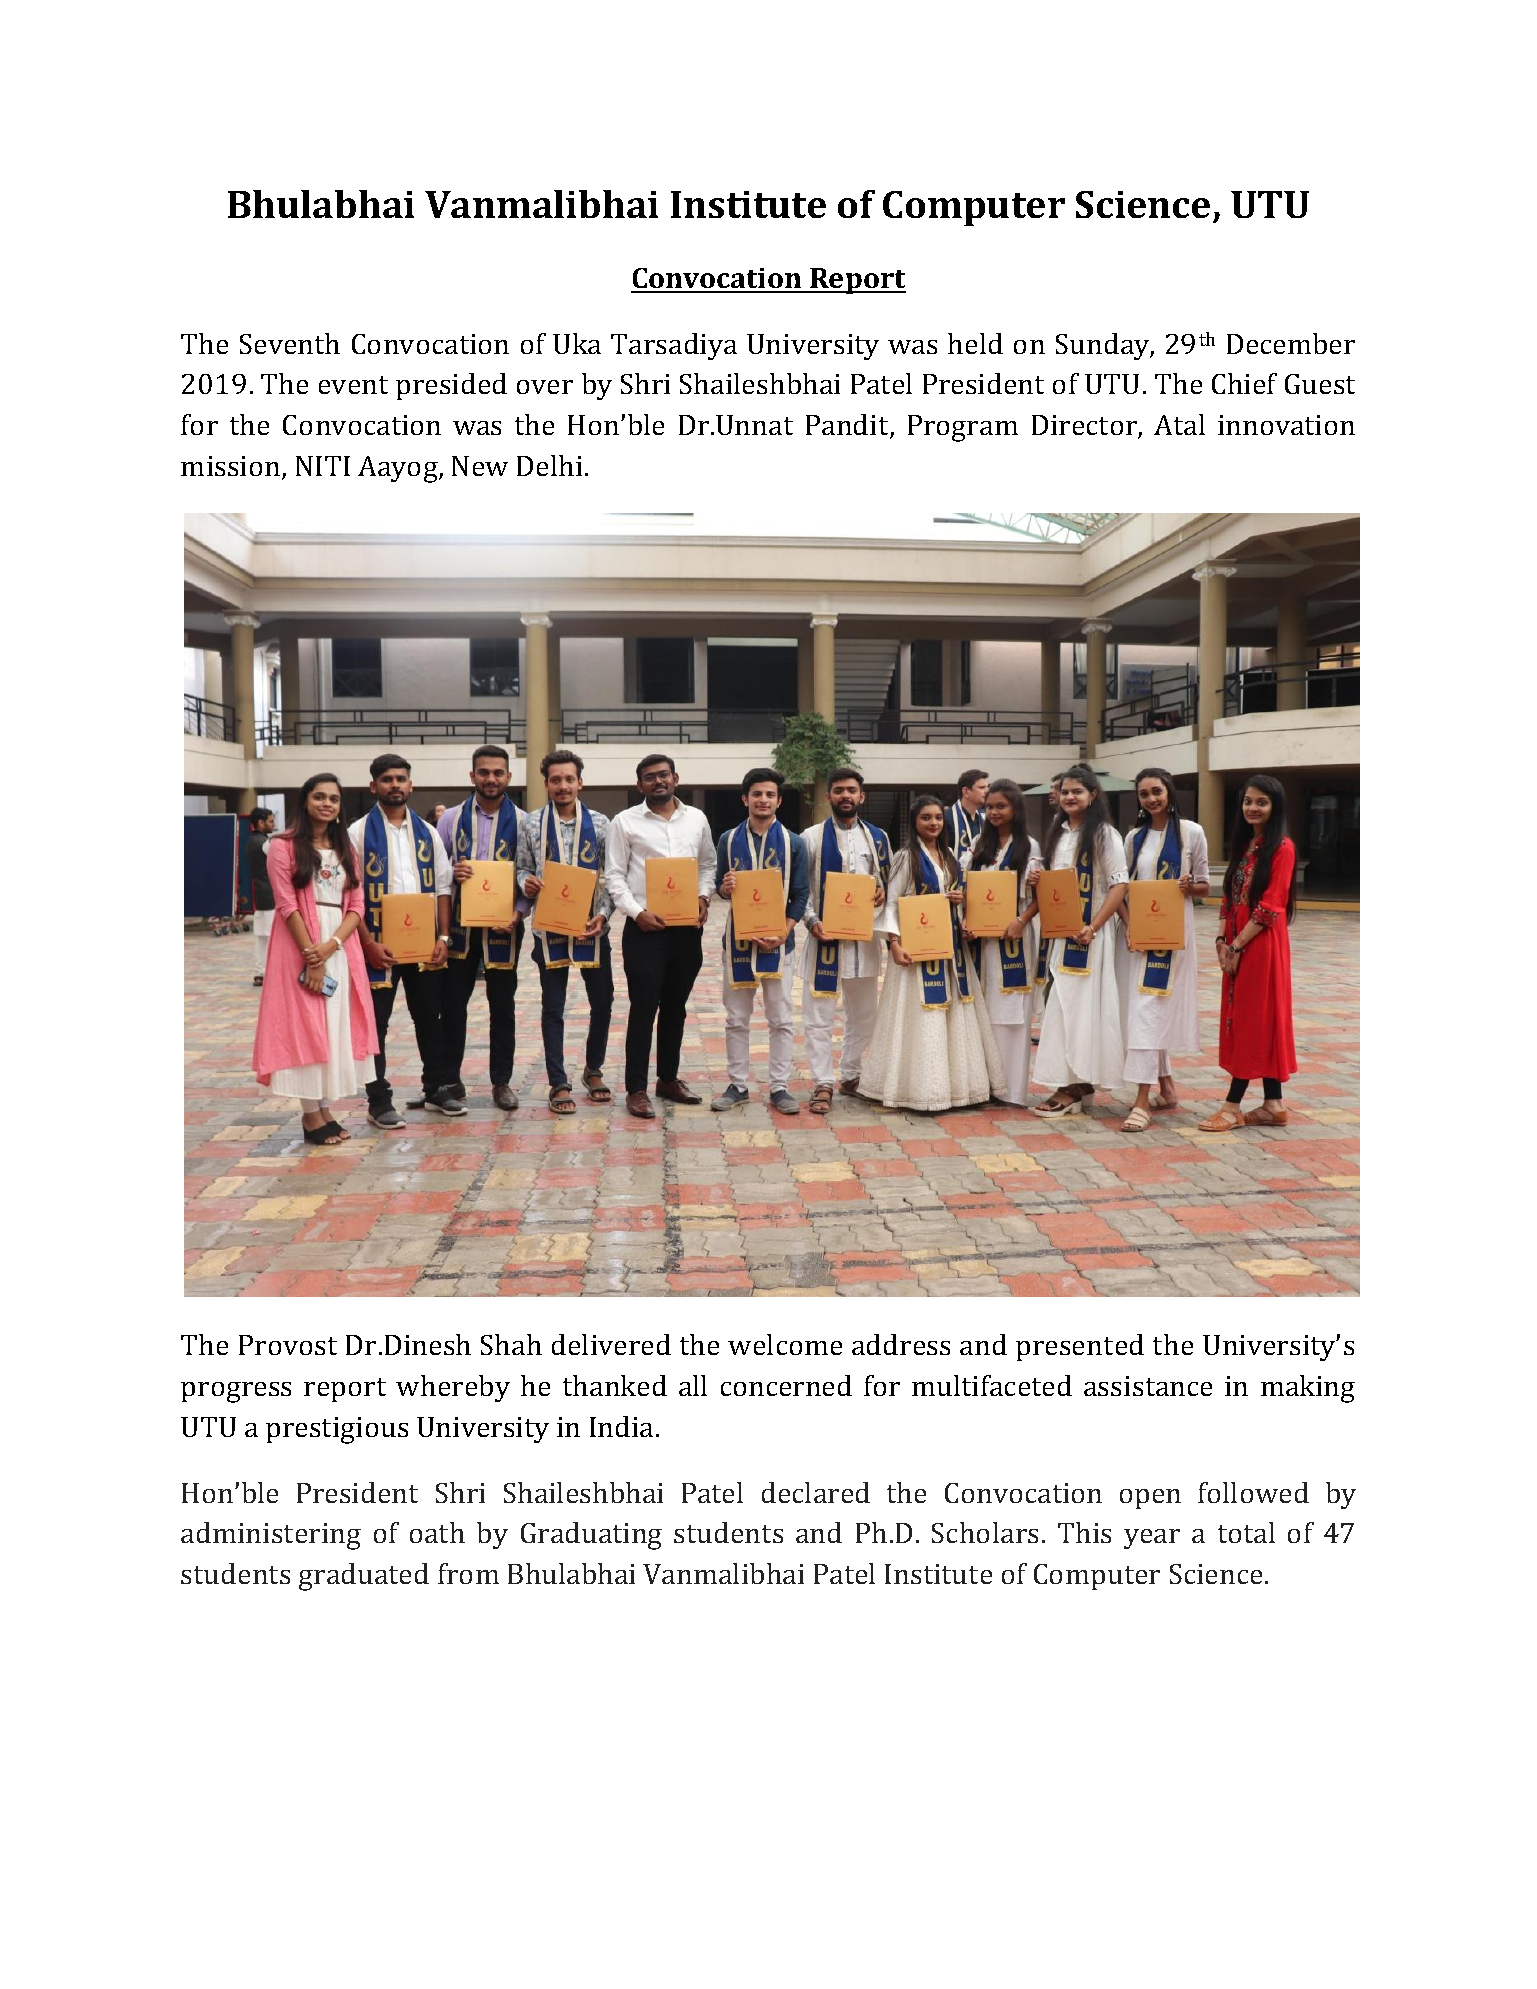  What do you see at coordinates (1080, 1347) in the document?
I see `presented` at bounding box center [1080, 1347].
